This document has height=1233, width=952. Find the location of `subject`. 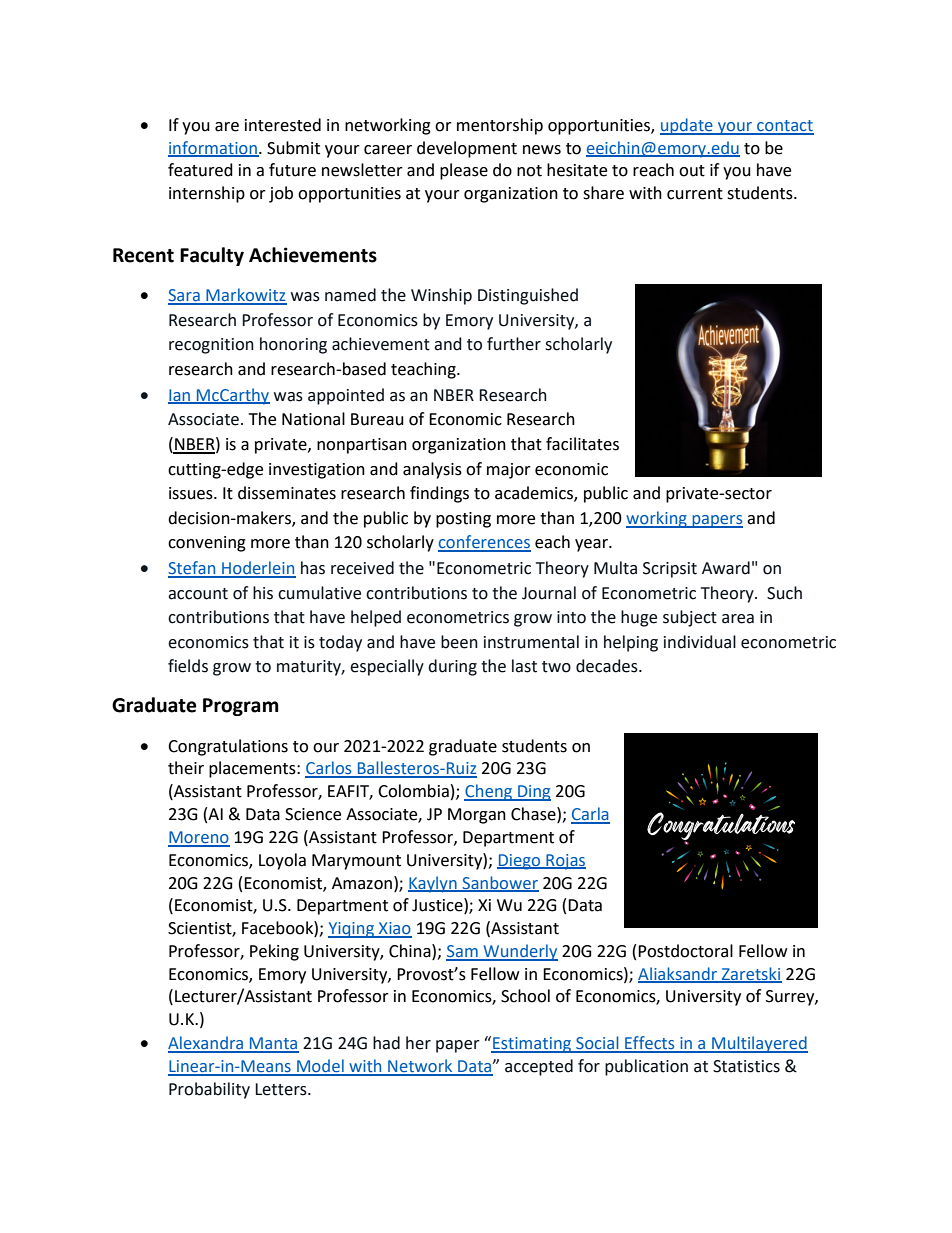

subject is located at coordinates (690, 618).
